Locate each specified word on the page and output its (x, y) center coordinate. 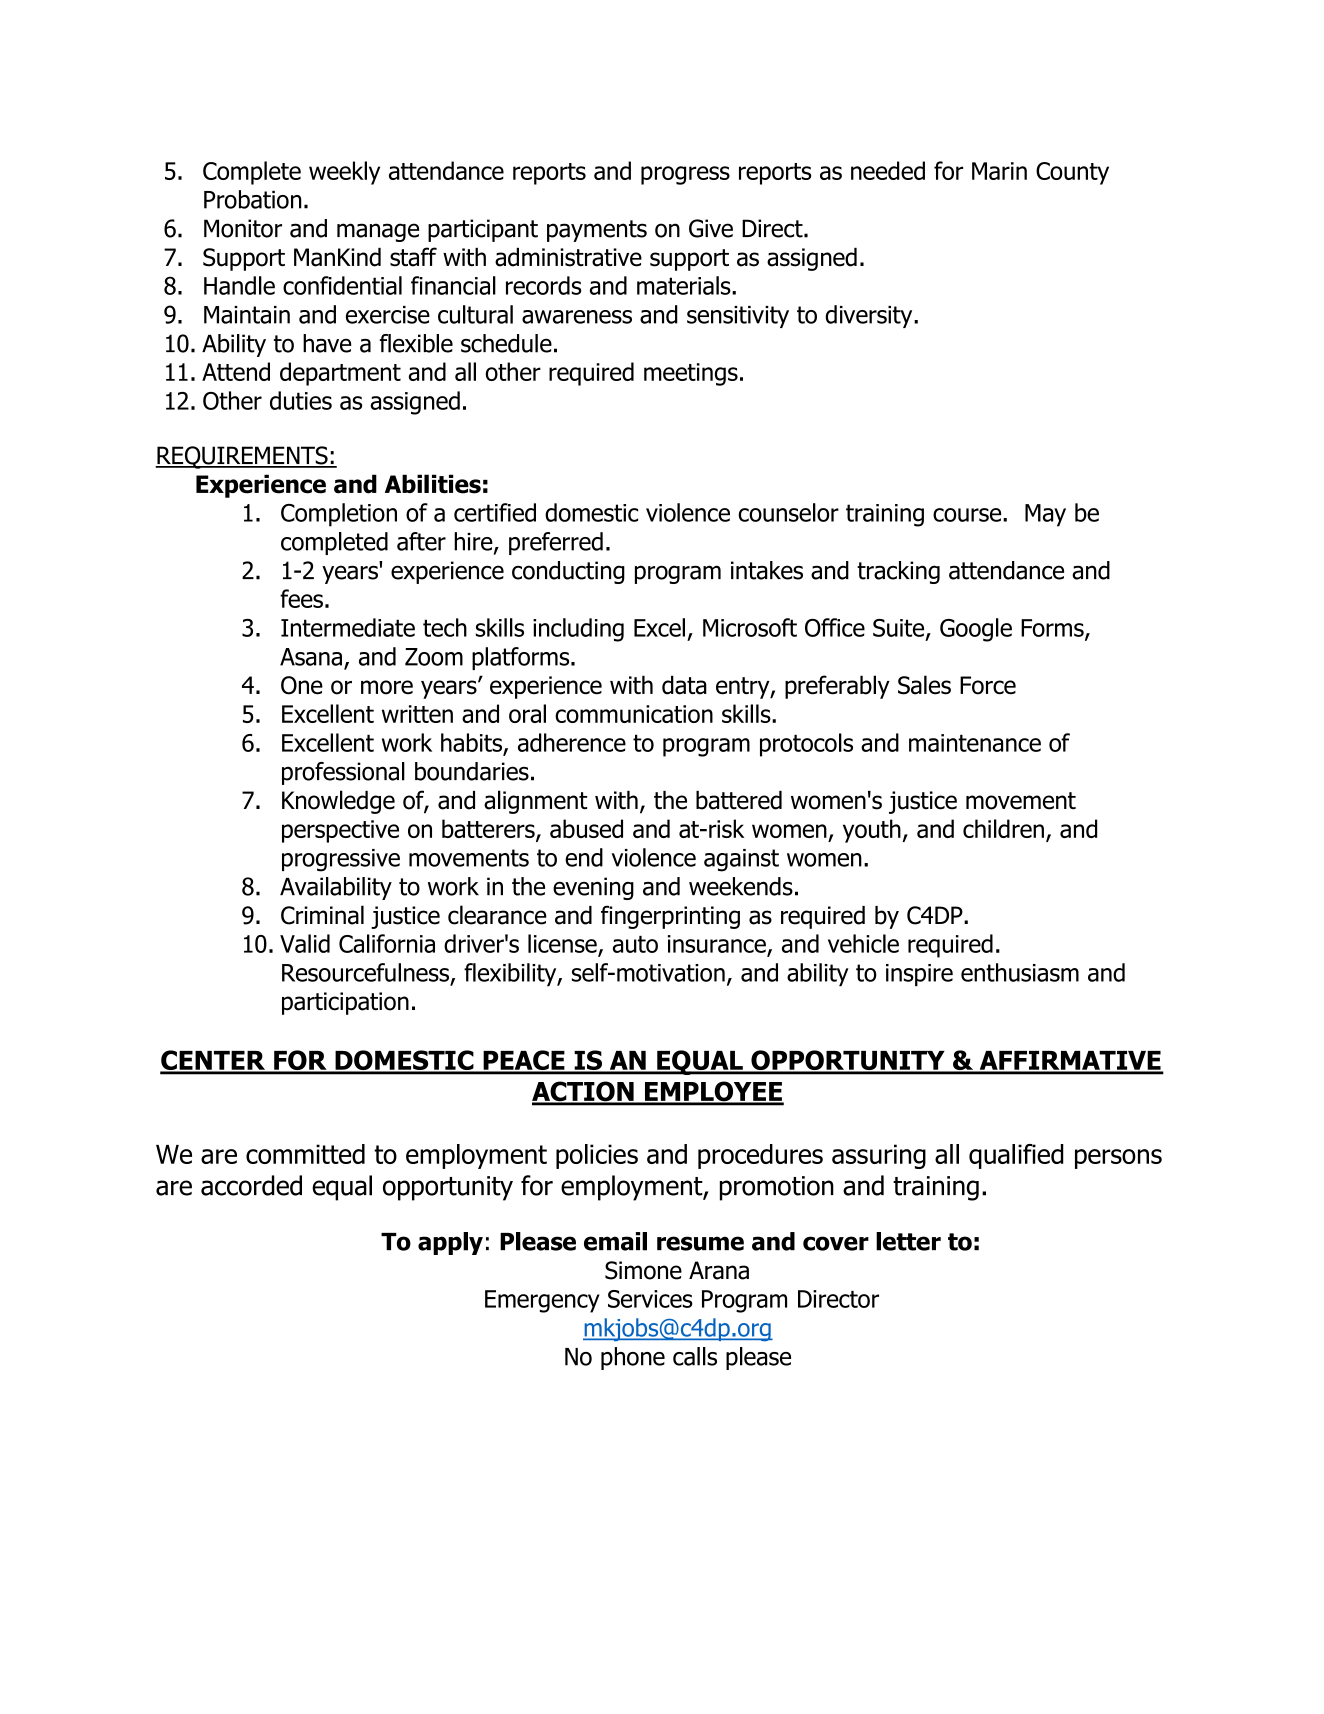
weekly (344, 173)
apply (450, 1243)
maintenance (975, 743)
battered (739, 800)
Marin (999, 171)
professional (343, 773)
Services (650, 1299)
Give (711, 228)
